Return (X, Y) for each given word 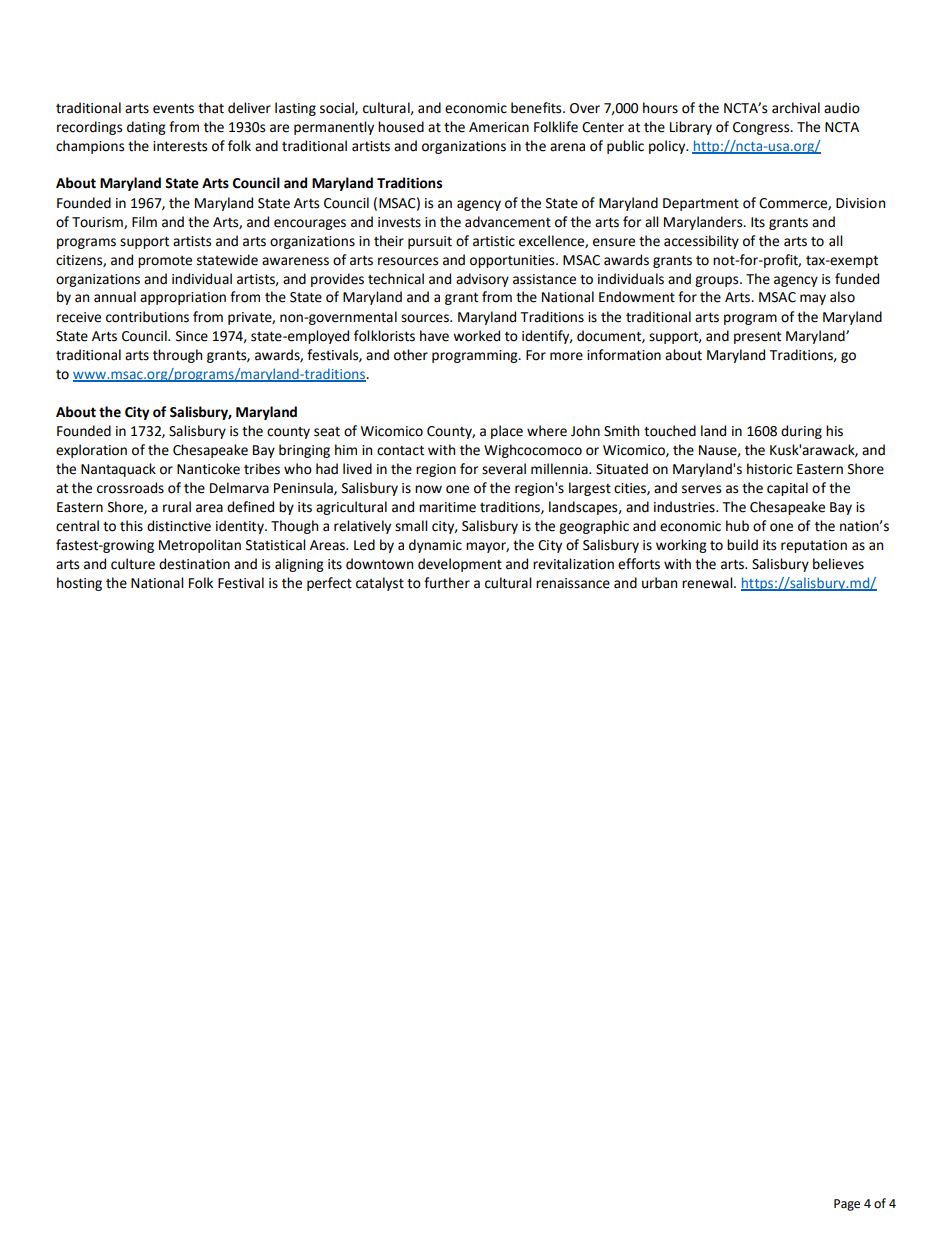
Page (847, 1205)
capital (787, 489)
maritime (447, 507)
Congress (762, 128)
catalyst (380, 584)
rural (177, 507)
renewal (708, 583)
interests (180, 146)
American (499, 127)
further (447, 583)
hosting (79, 584)
